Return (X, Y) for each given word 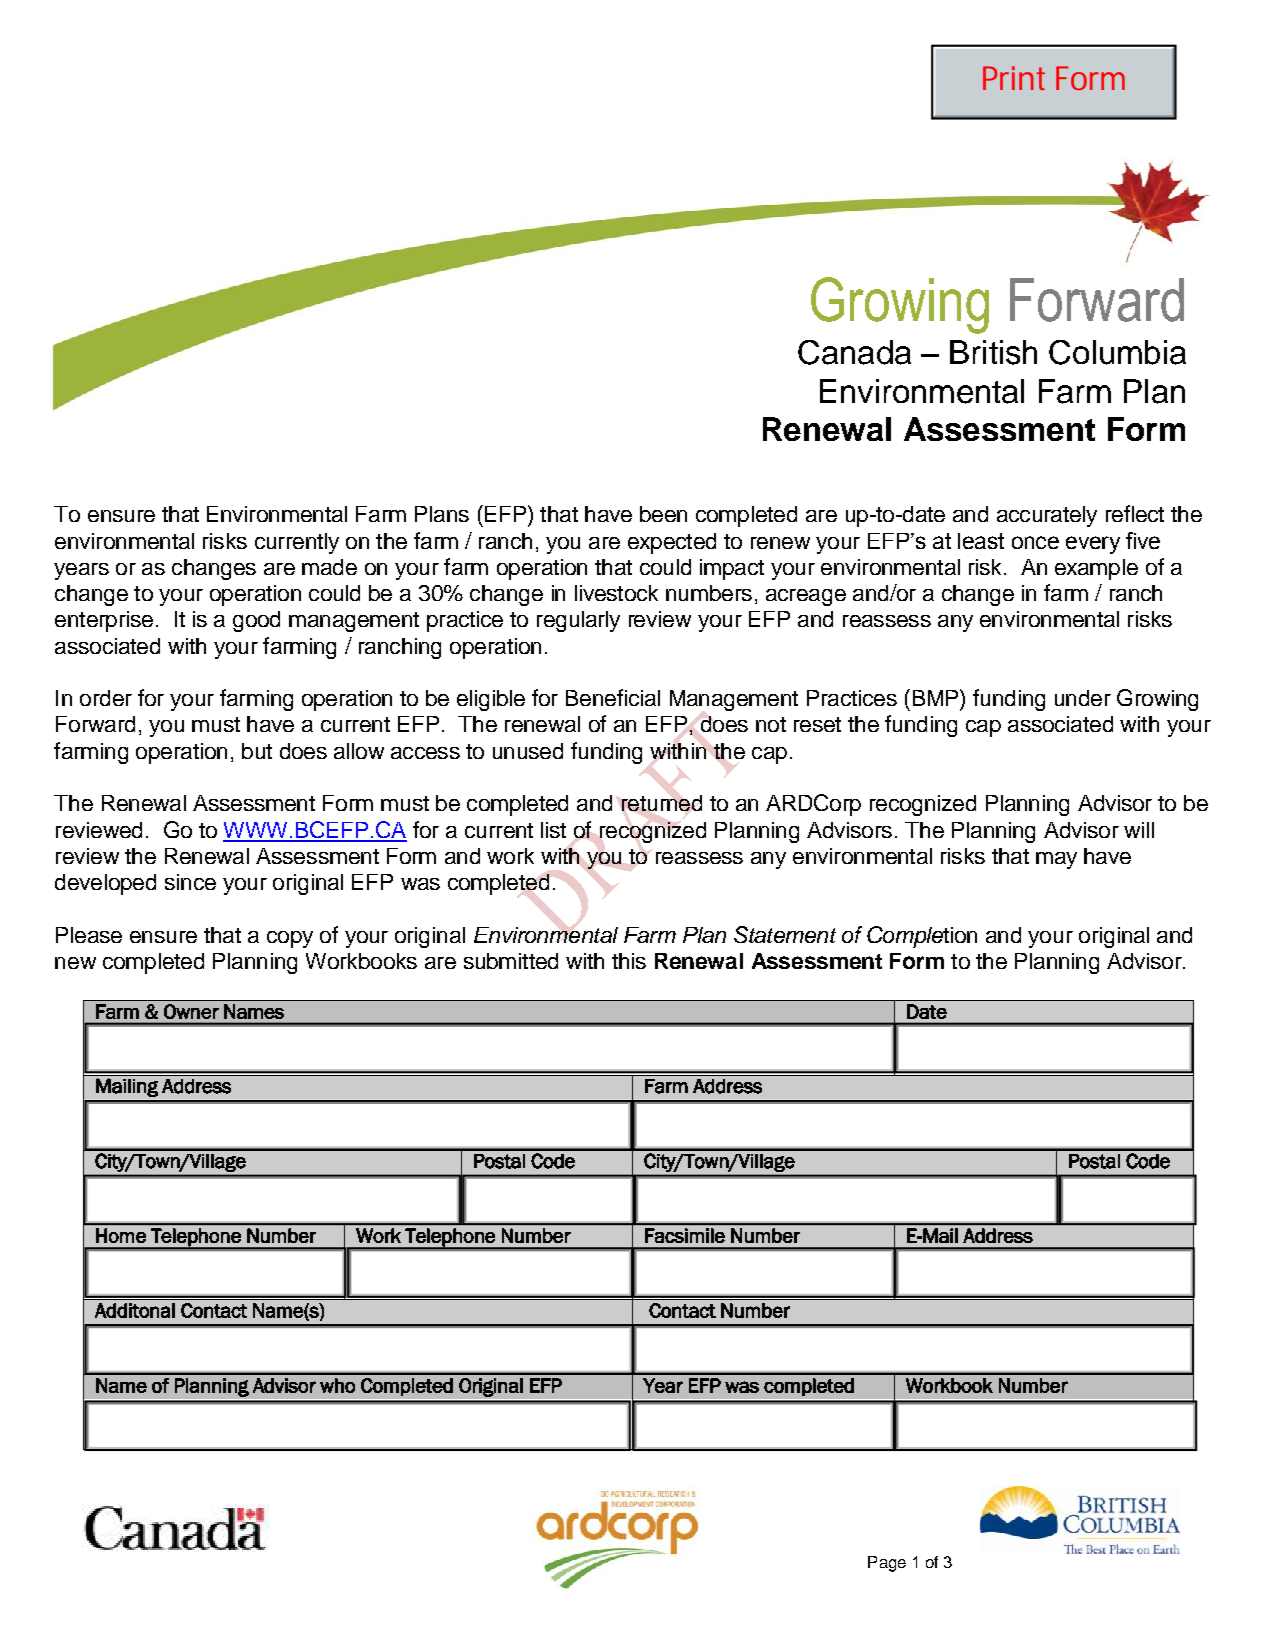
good (256, 621)
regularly (578, 621)
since (190, 882)
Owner (191, 1011)
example (1096, 569)
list (553, 830)
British (993, 352)
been (663, 514)
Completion (922, 937)
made (329, 567)
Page (887, 1564)
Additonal (135, 1310)
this (629, 961)
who (337, 1385)
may (1056, 860)
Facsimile (685, 1235)
